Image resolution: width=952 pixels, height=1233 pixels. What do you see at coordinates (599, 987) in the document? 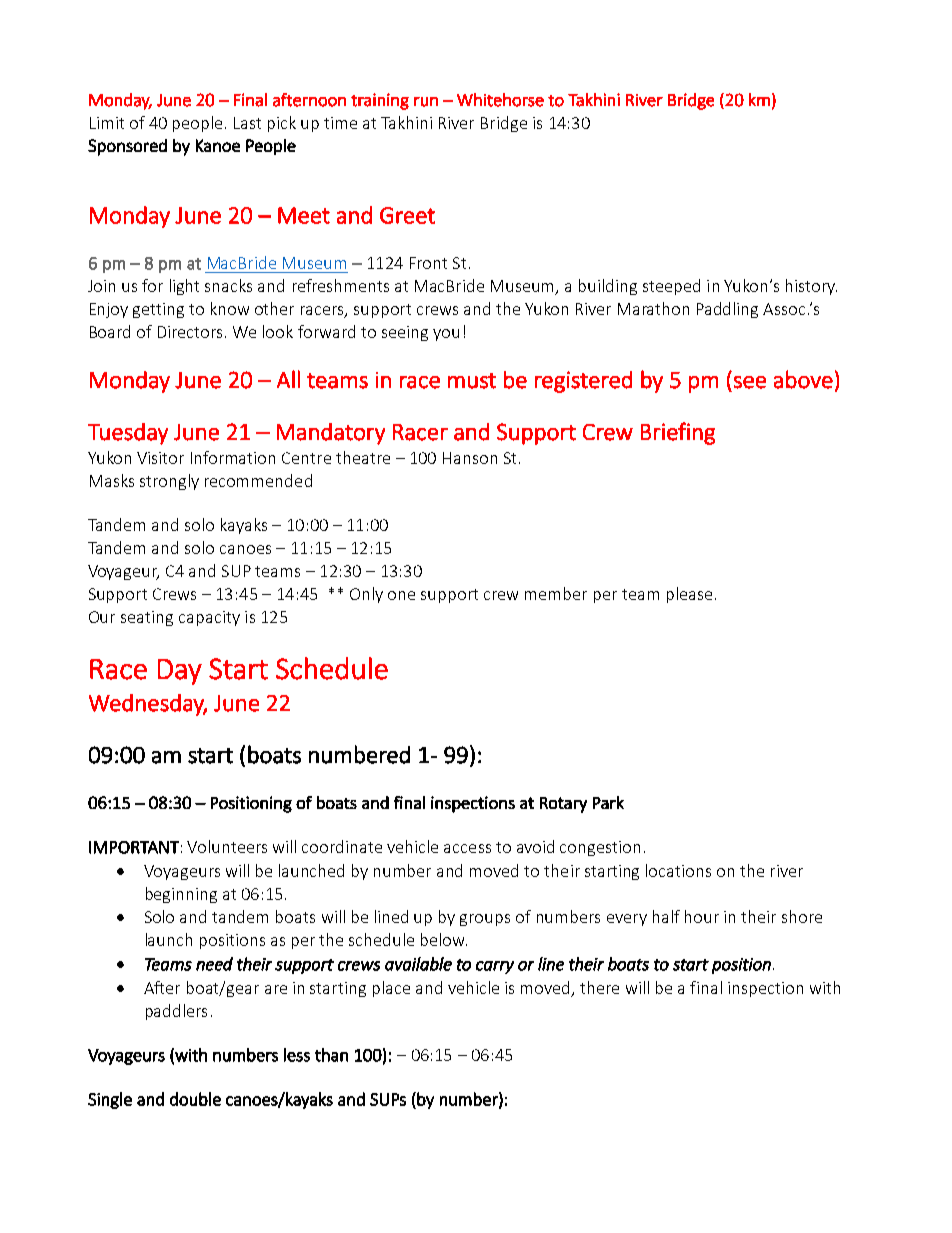
I see `there` at bounding box center [599, 987].
